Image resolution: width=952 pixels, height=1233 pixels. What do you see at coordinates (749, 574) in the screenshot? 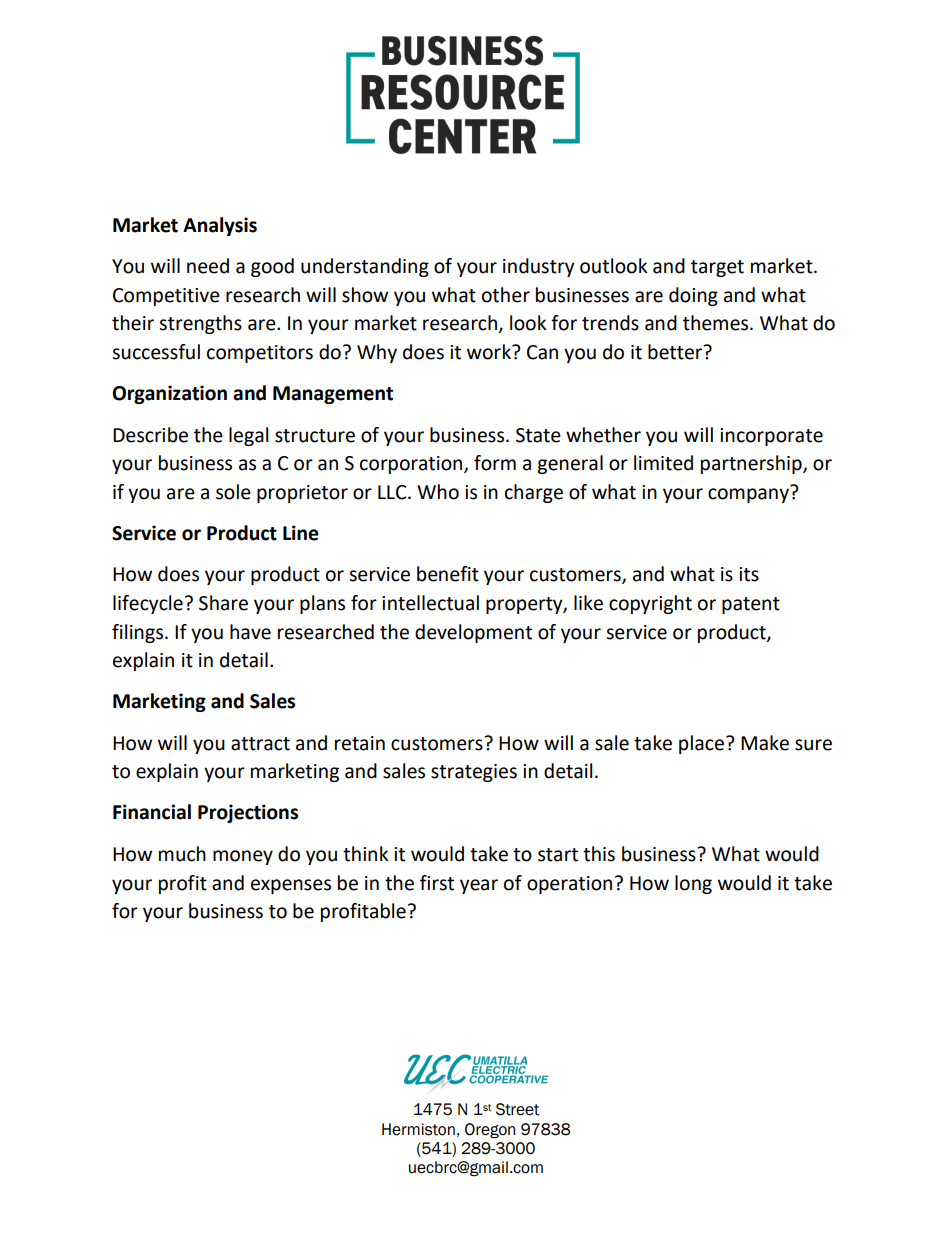
I see `its` at bounding box center [749, 574].
